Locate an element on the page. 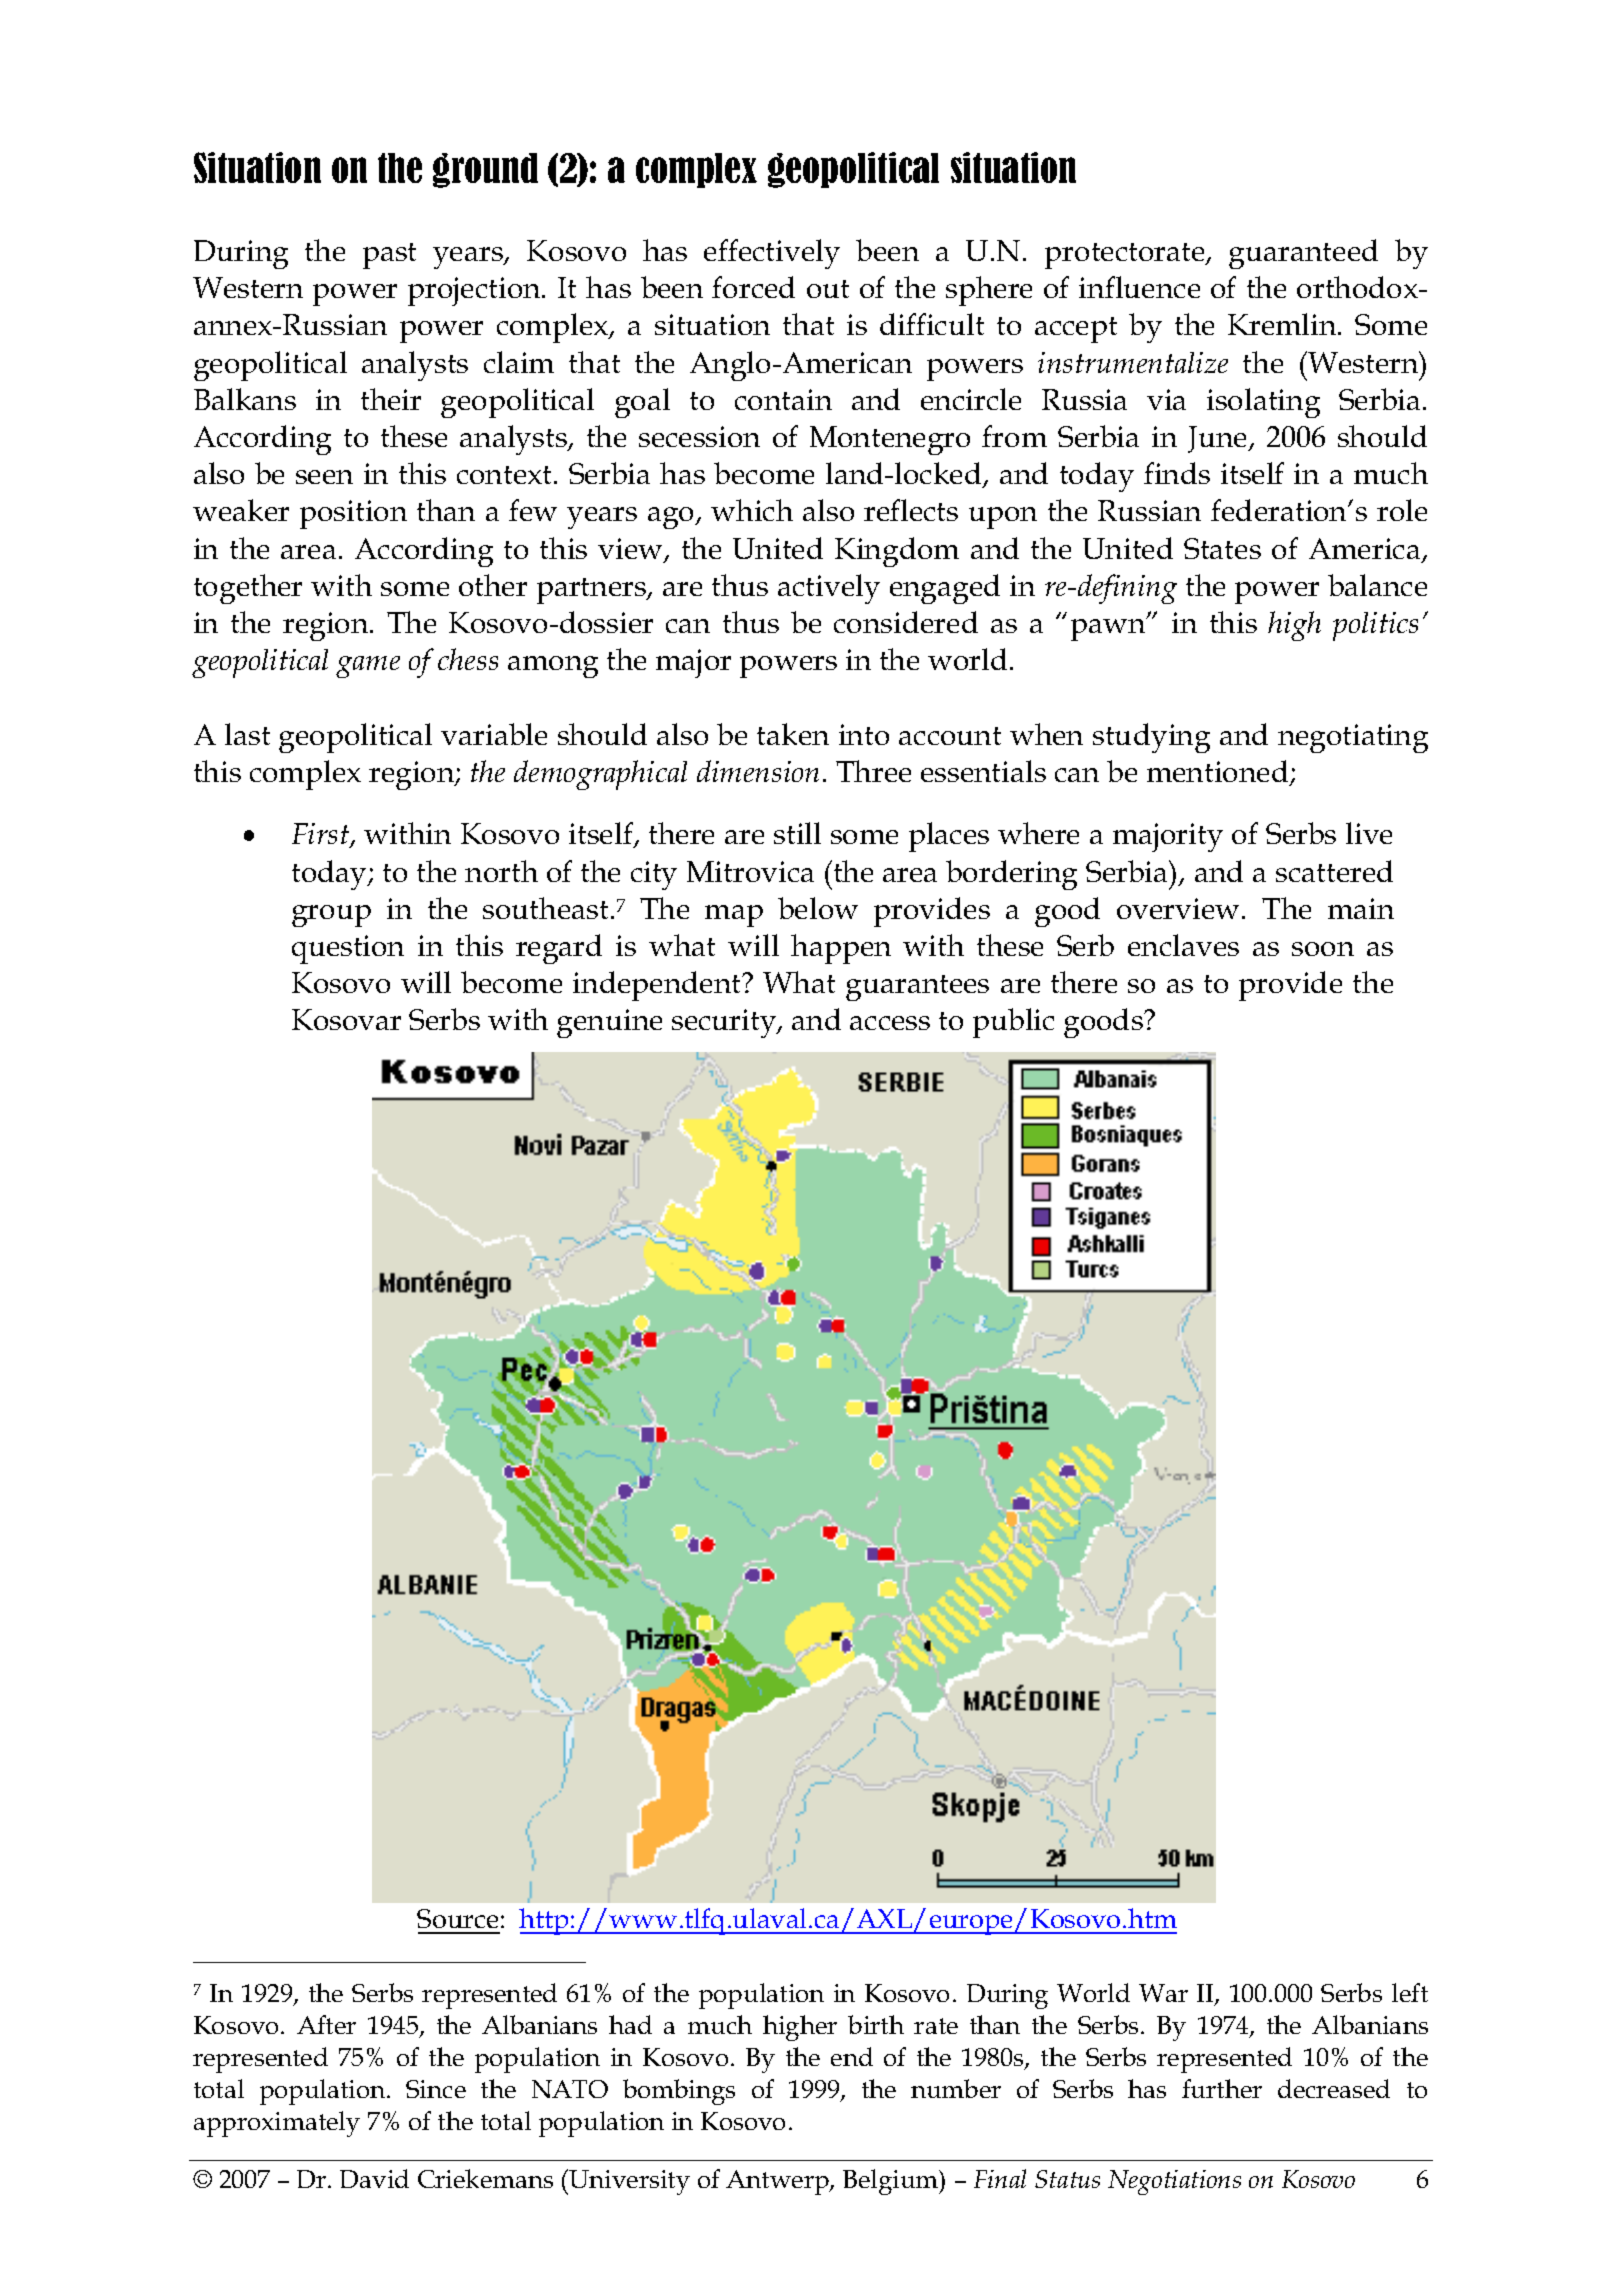 This page has width=1621, height=2293. effectively is located at coordinates (772, 254).
